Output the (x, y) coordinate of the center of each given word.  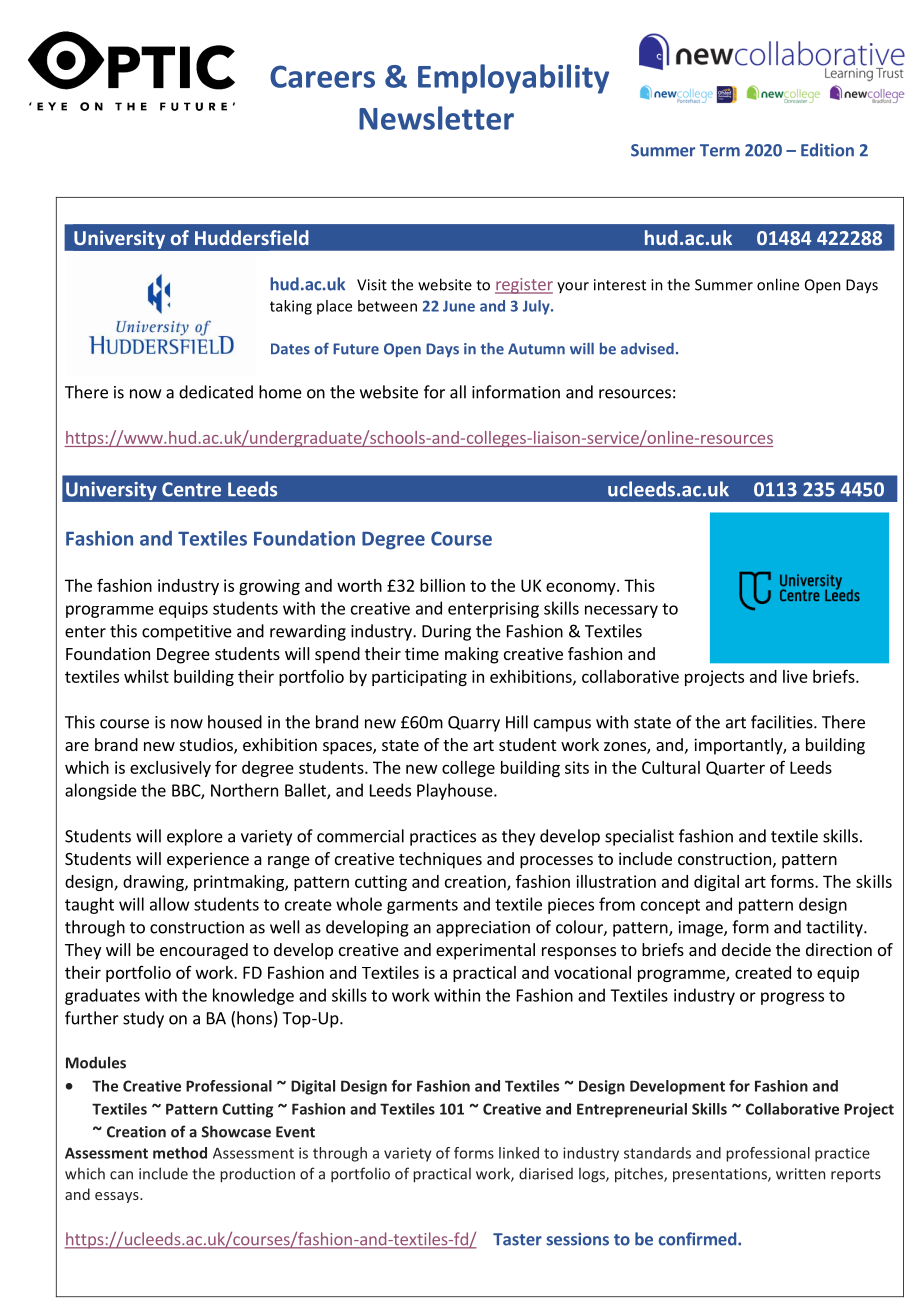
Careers (322, 76)
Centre (191, 489)
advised (647, 349)
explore (195, 837)
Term (720, 150)
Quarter (735, 768)
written (800, 1174)
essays (118, 1197)
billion (442, 585)
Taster (517, 1239)
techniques (440, 860)
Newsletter (436, 118)
